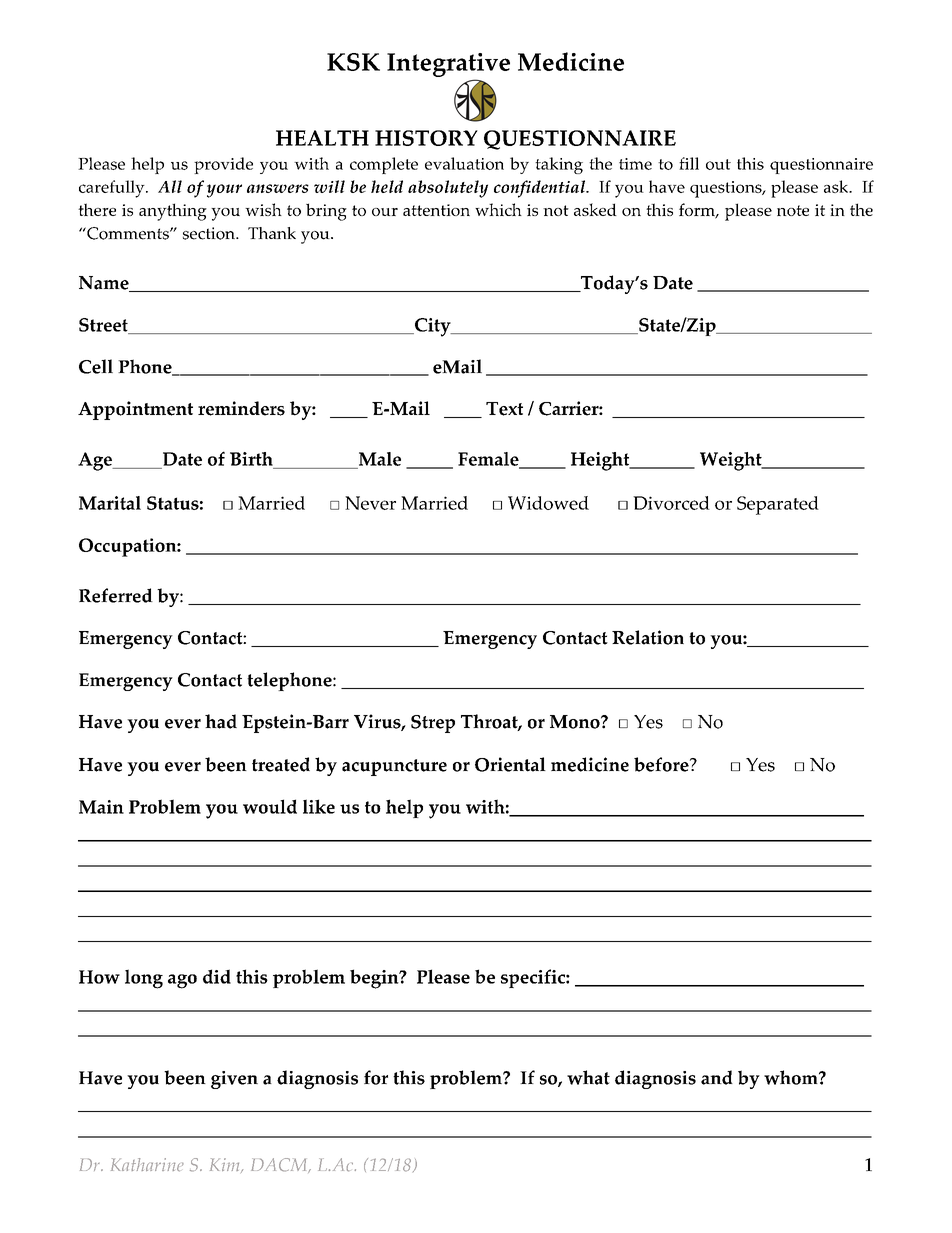 The height and width of the document is (1233, 952). What do you see at coordinates (101, 807) in the document?
I see `Main` at bounding box center [101, 807].
